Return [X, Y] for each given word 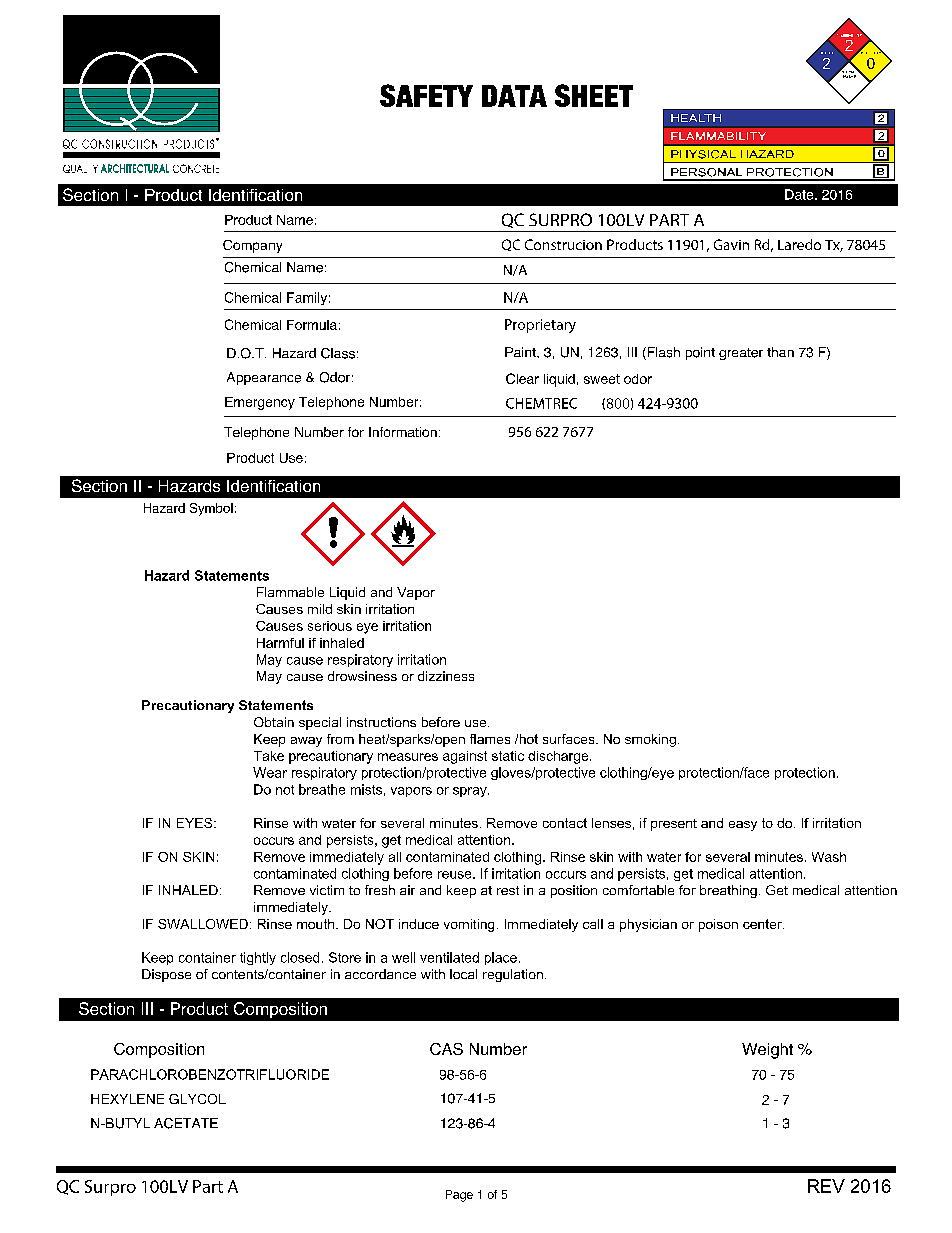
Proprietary [540, 326]
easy [743, 826]
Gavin [731, 244]
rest [508, 890]
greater [741, 354]
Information [403, 432]
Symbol [211, 509]
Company [252, 246]
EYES [196, 823]
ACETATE [186, 1123]
